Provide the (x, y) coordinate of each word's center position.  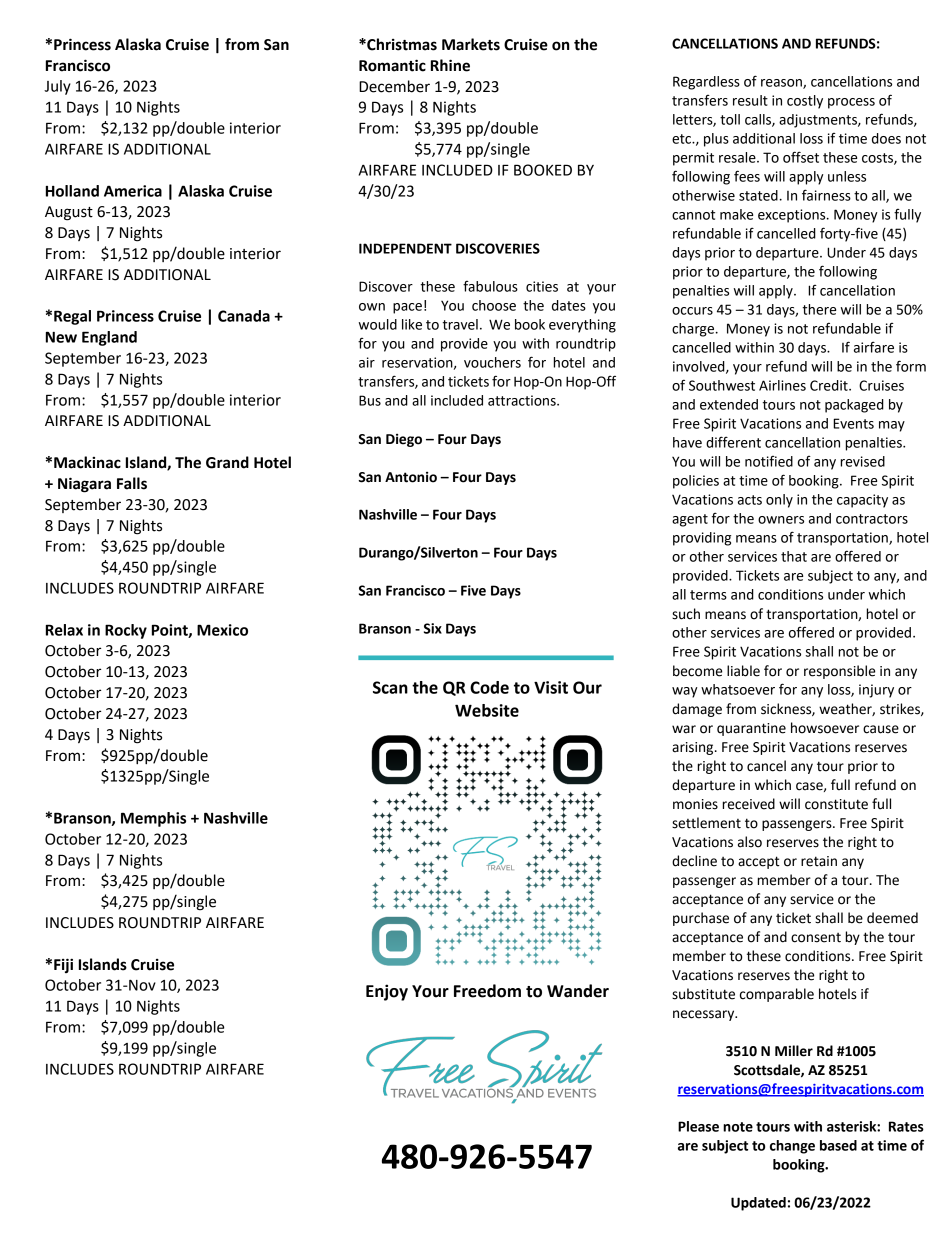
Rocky (126, 631)
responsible (839, 672)
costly (805, 102)
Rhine (450, 65)
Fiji (63, 965)
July (57, 87)
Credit (830, 385)
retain (819, 861)
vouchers (492, 362)
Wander (578, 991)
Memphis (153, 819)
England (109, 338)
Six (433, 628)
